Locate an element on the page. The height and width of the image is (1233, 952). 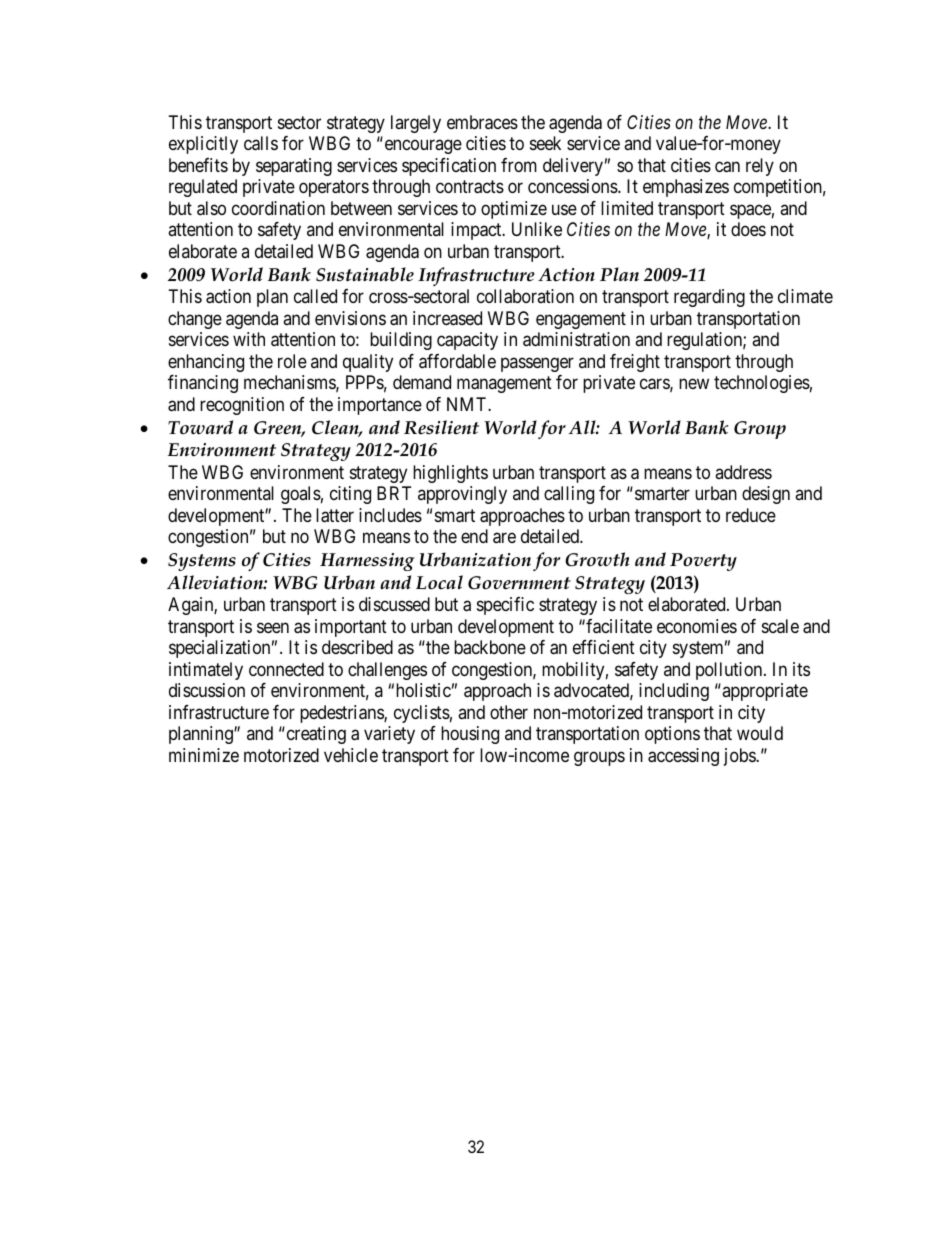
can is located at coordinates (727, 167).
